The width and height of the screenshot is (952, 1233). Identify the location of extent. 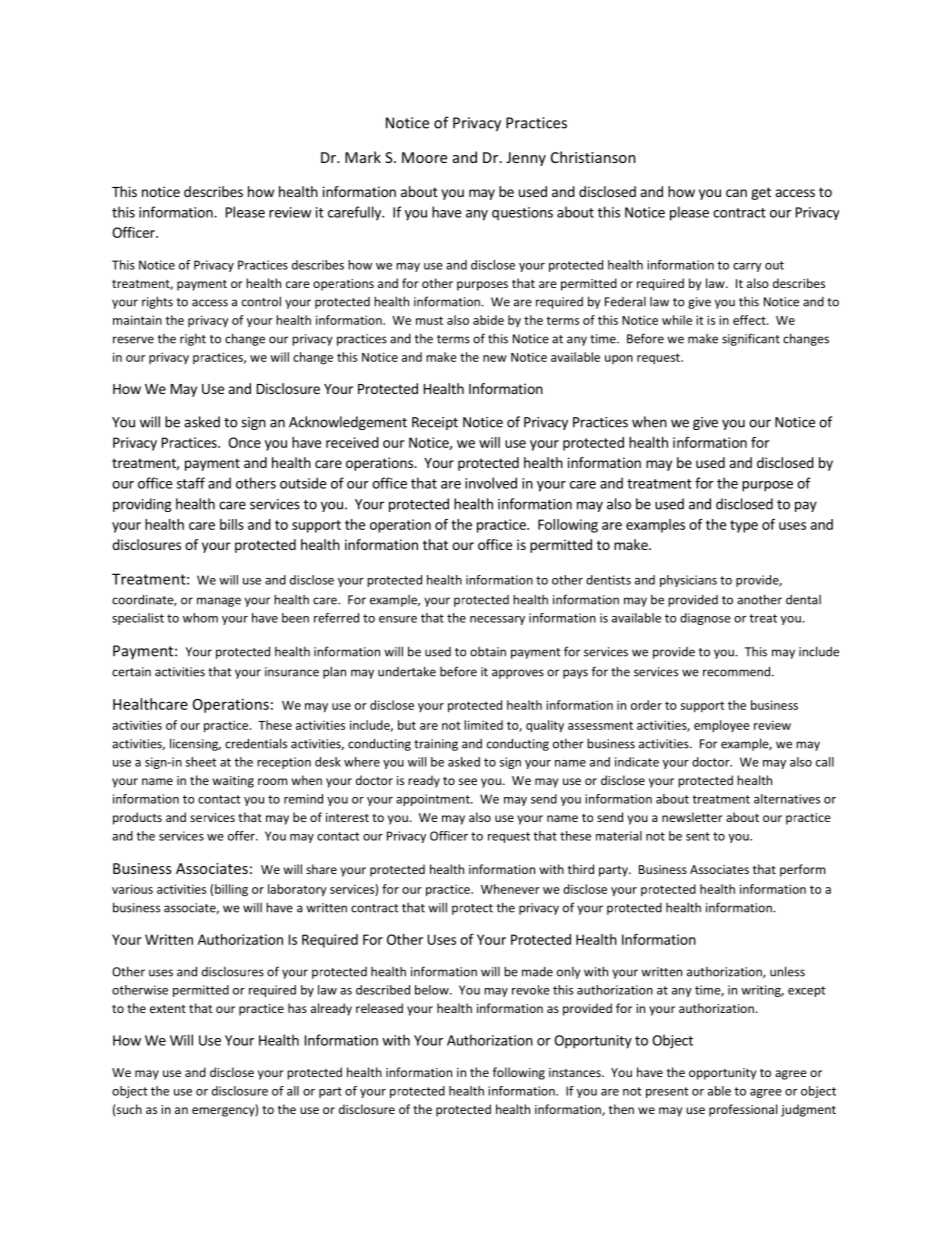
(168, 1009).
